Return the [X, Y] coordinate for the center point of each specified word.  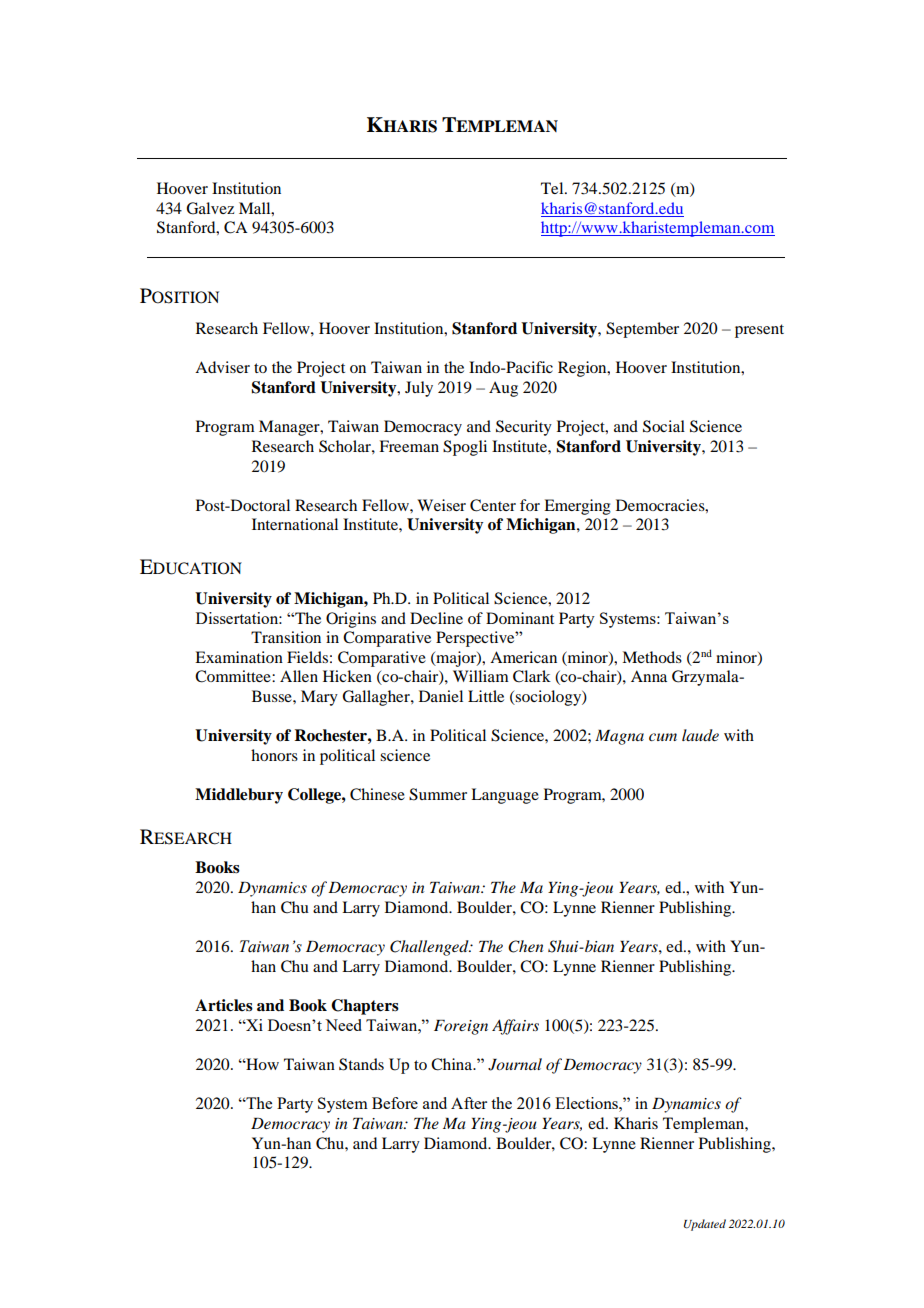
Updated [705, 1225]
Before [395, 1103]
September [642, 330]
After [469, 1103]
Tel [553, 188]
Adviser [222, 367]
